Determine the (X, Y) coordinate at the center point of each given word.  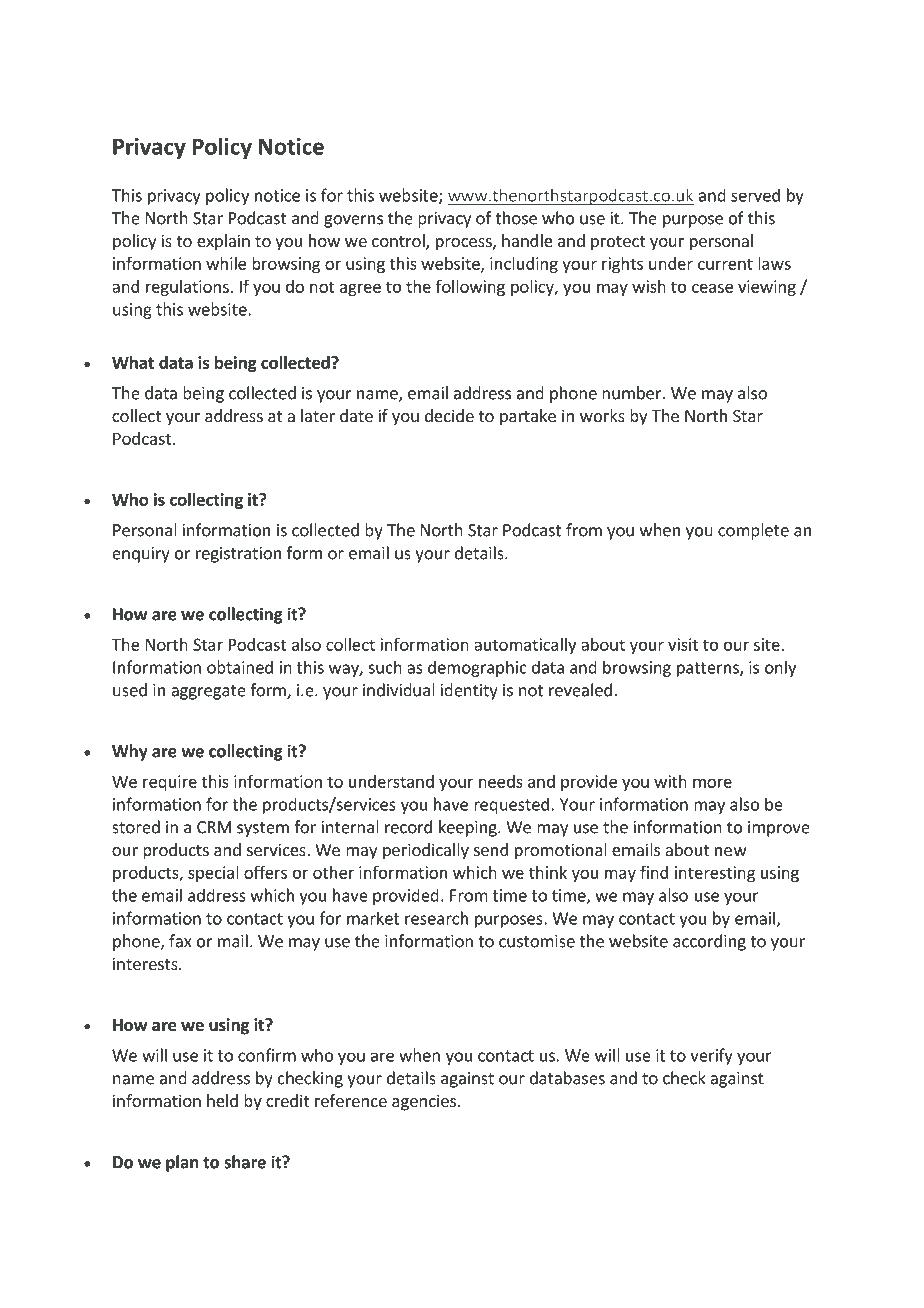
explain (223, 242)
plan (182, 1163)
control (399, 242)
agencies (425, 1102)
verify (711, 1056)
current (725, 264)
